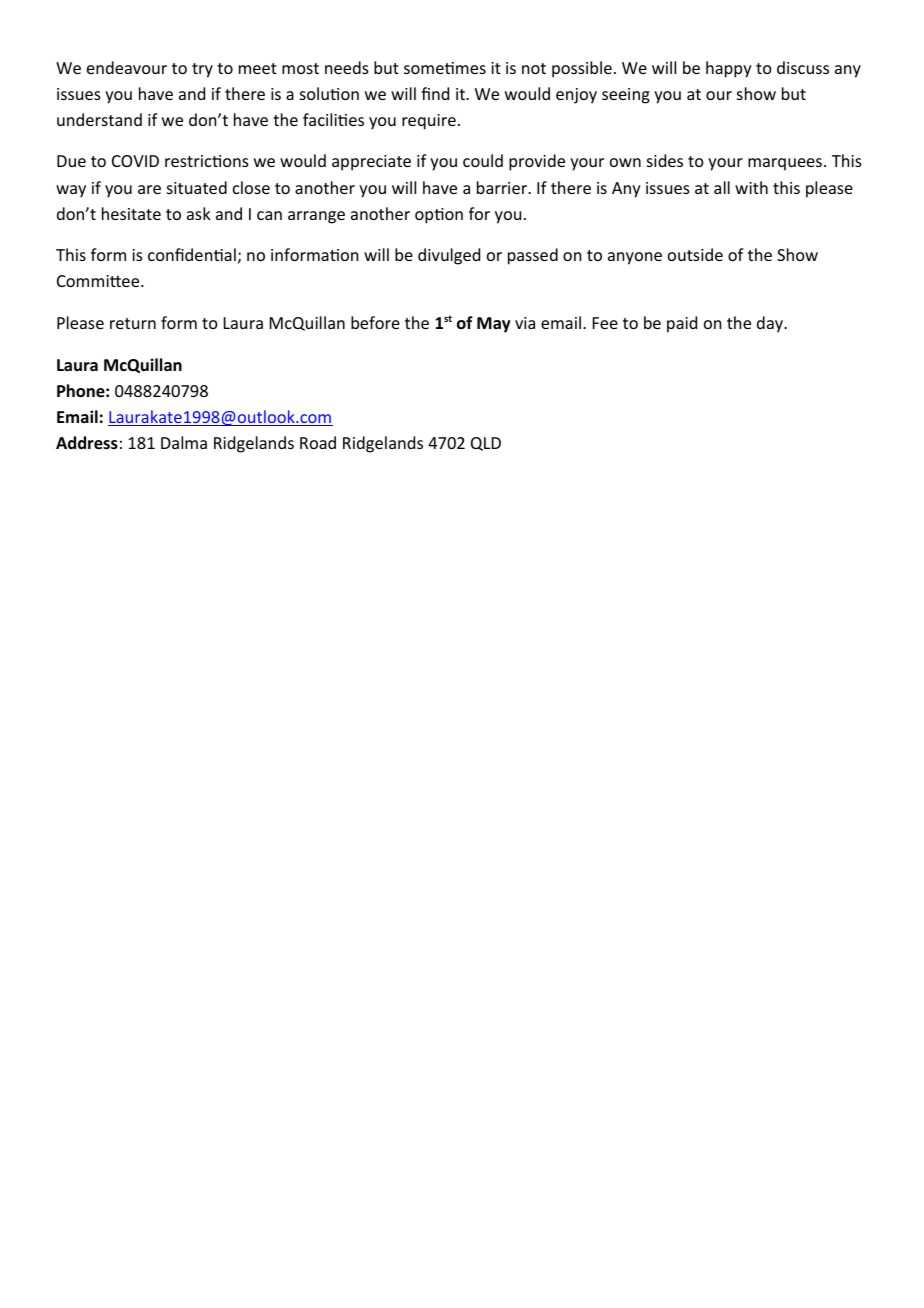 The height and width of the screenshot is (1308, 924). Describe the element at coordinates (127, 67) in the screenshot. I see `endeavour` at that location.
